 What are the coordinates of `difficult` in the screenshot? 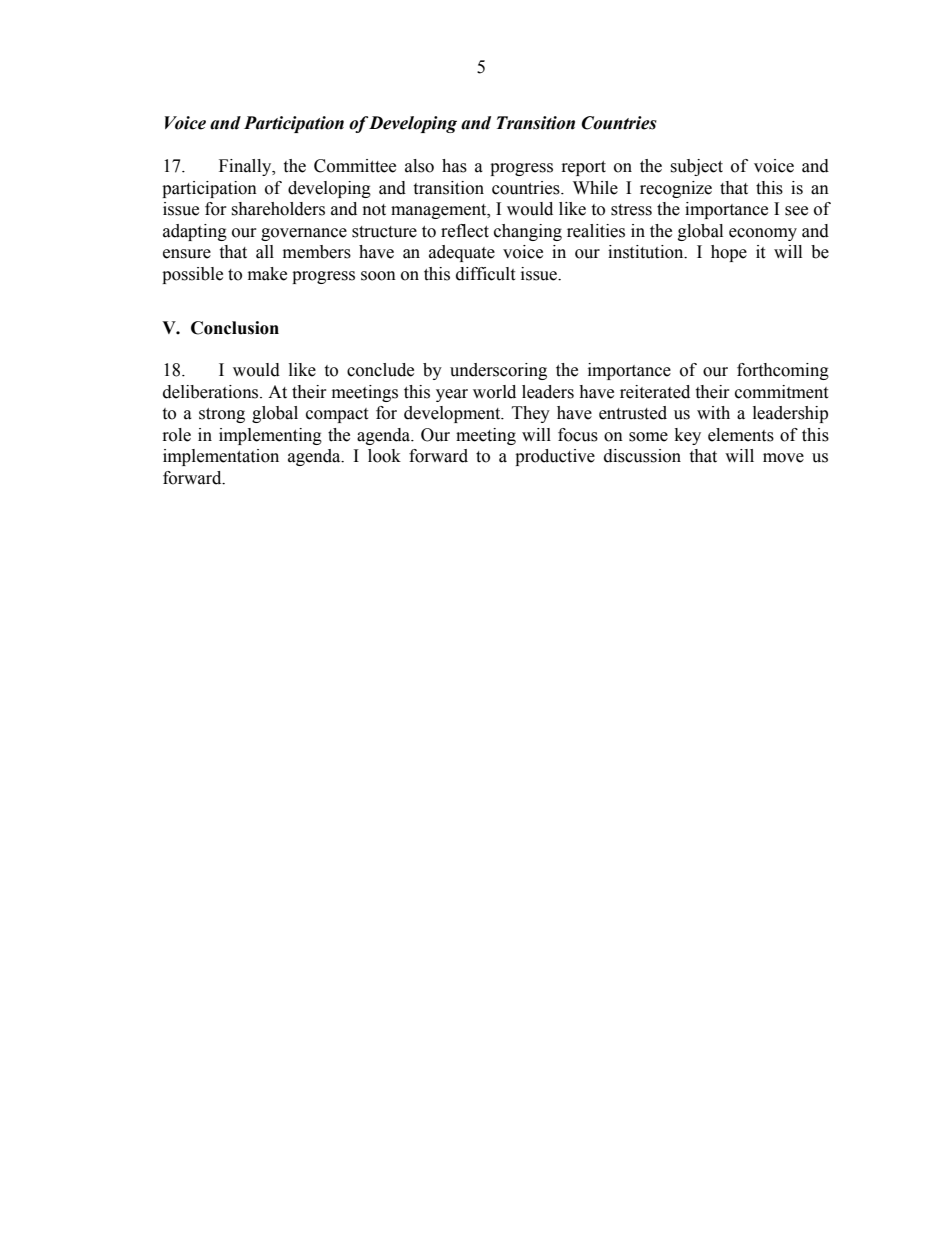 It's located at (485, 274).
